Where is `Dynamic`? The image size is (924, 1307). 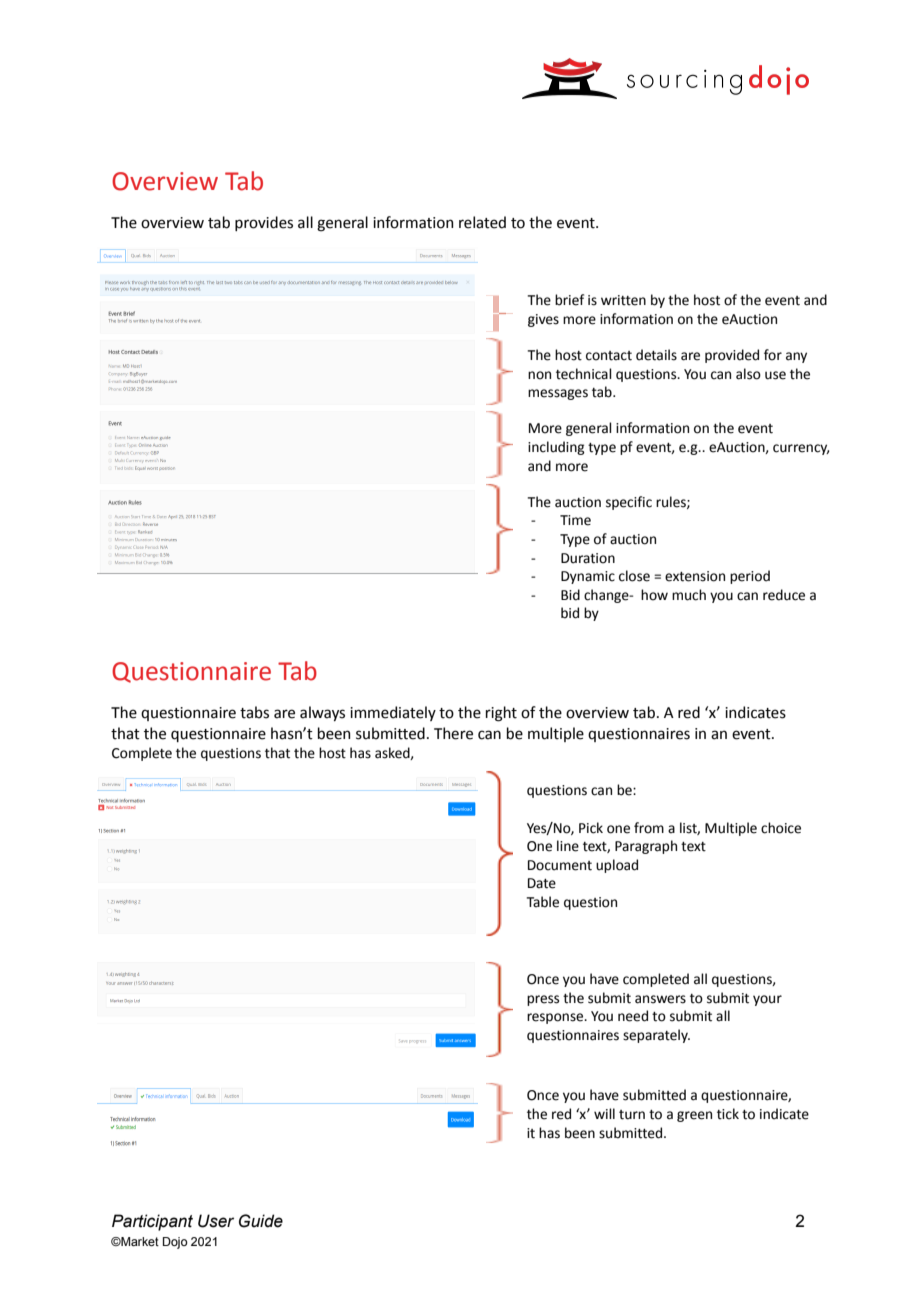 Dynamic is located at coordinates (588, 577).
